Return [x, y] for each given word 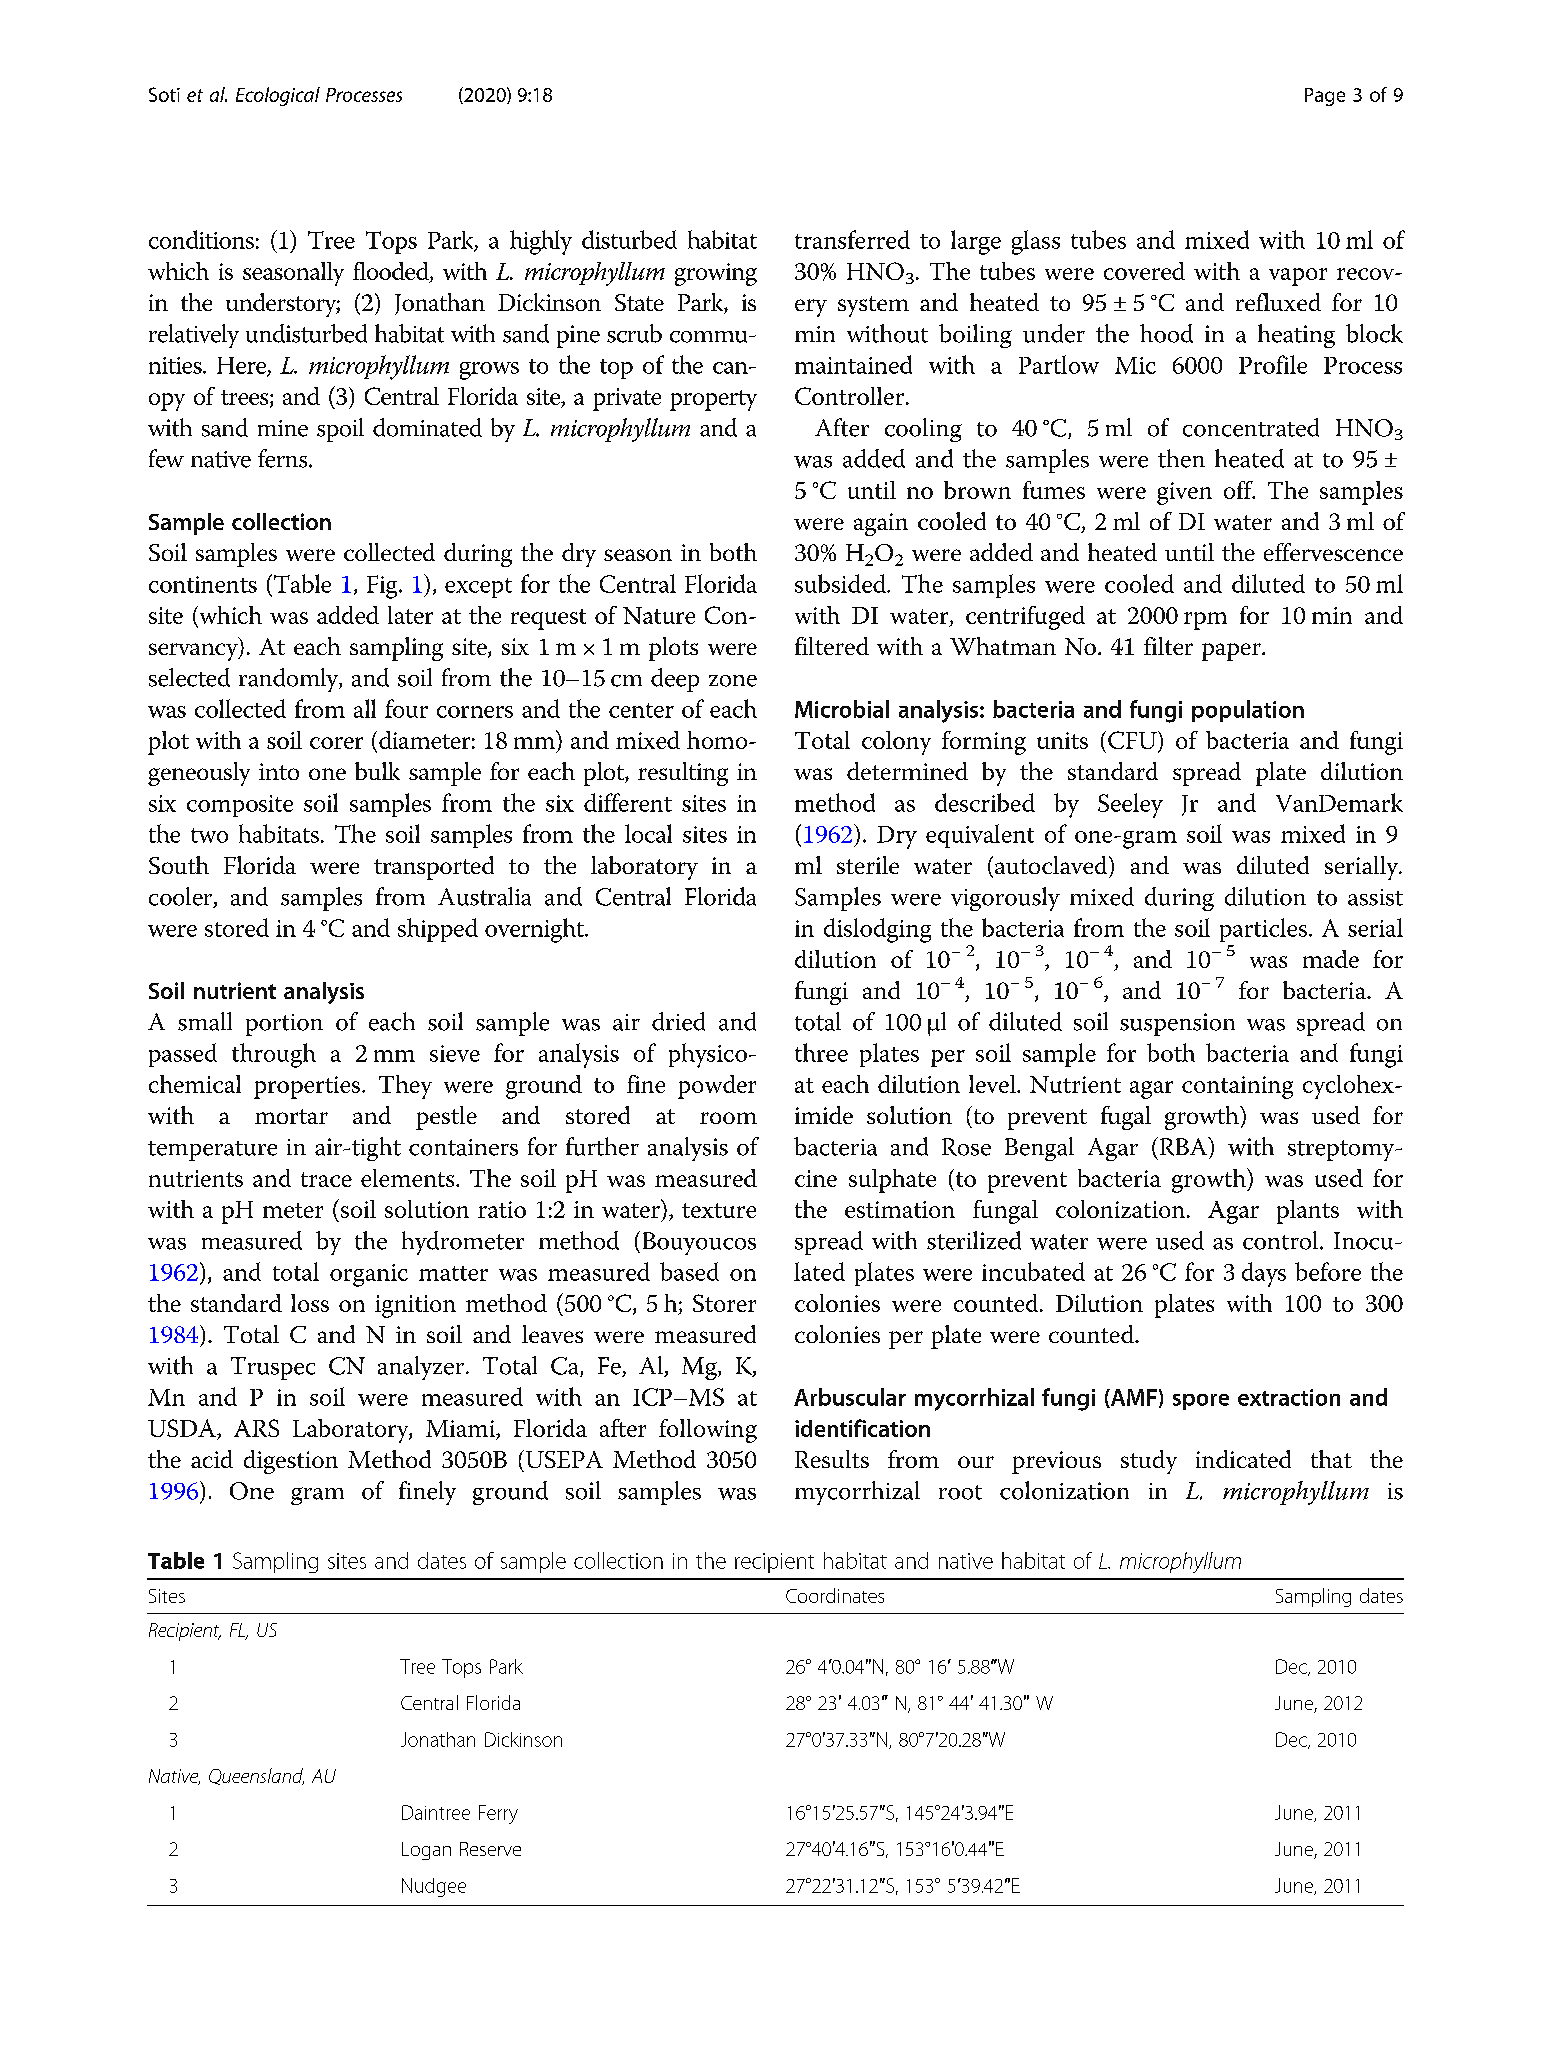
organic [369, 1275]
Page [1325, 97]
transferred [852, 239]
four [406, 708]
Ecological [278, 96]
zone [733, 681]
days [1264, 1274]
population [1248, 711]
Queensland [256, 1776]
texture [719, 1210]
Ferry [498, 1814]
